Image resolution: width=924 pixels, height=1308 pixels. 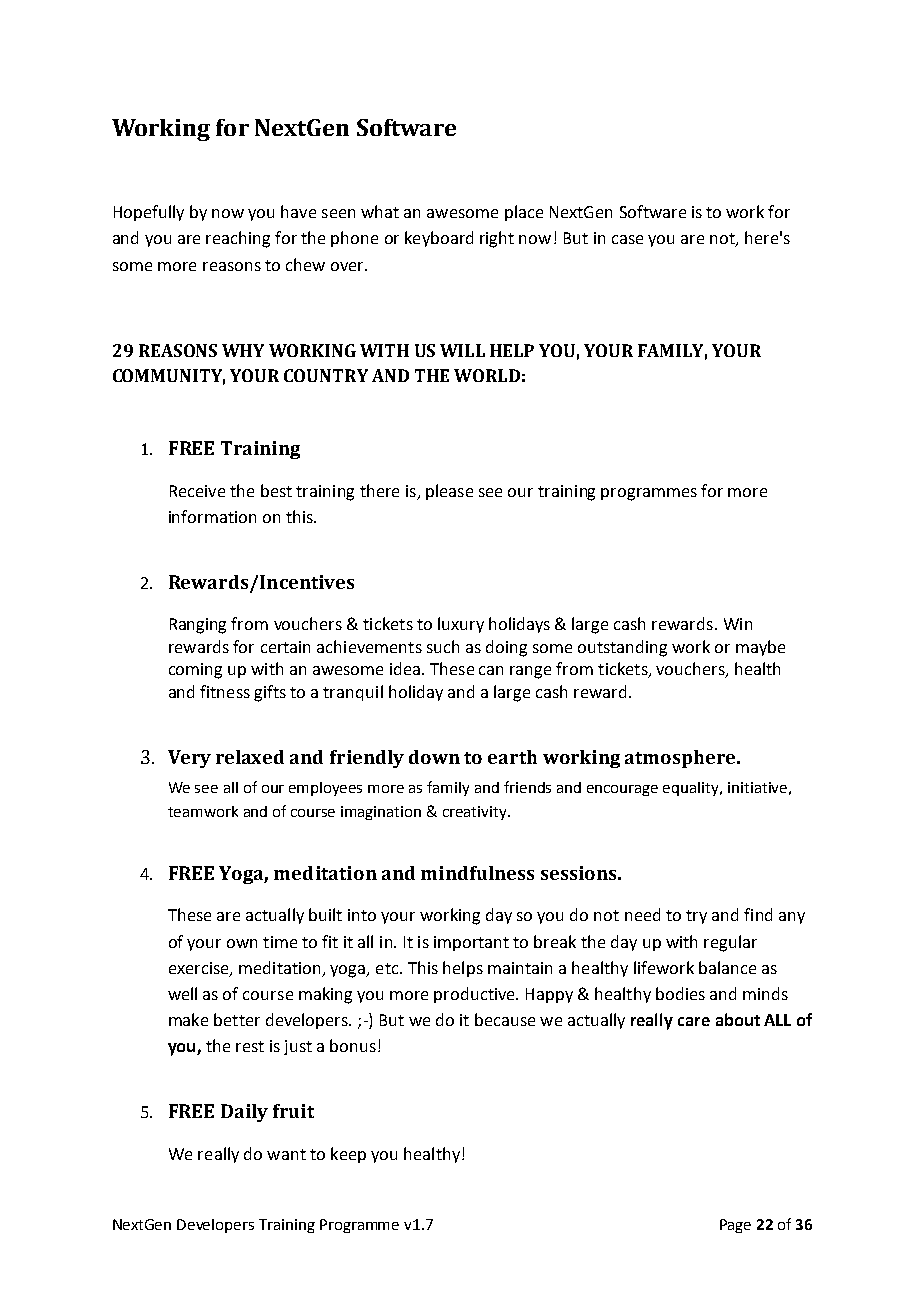 What do you see at coordinates (760, 648) in the page?
I see `maybe` at bounding box center [760, 648].
